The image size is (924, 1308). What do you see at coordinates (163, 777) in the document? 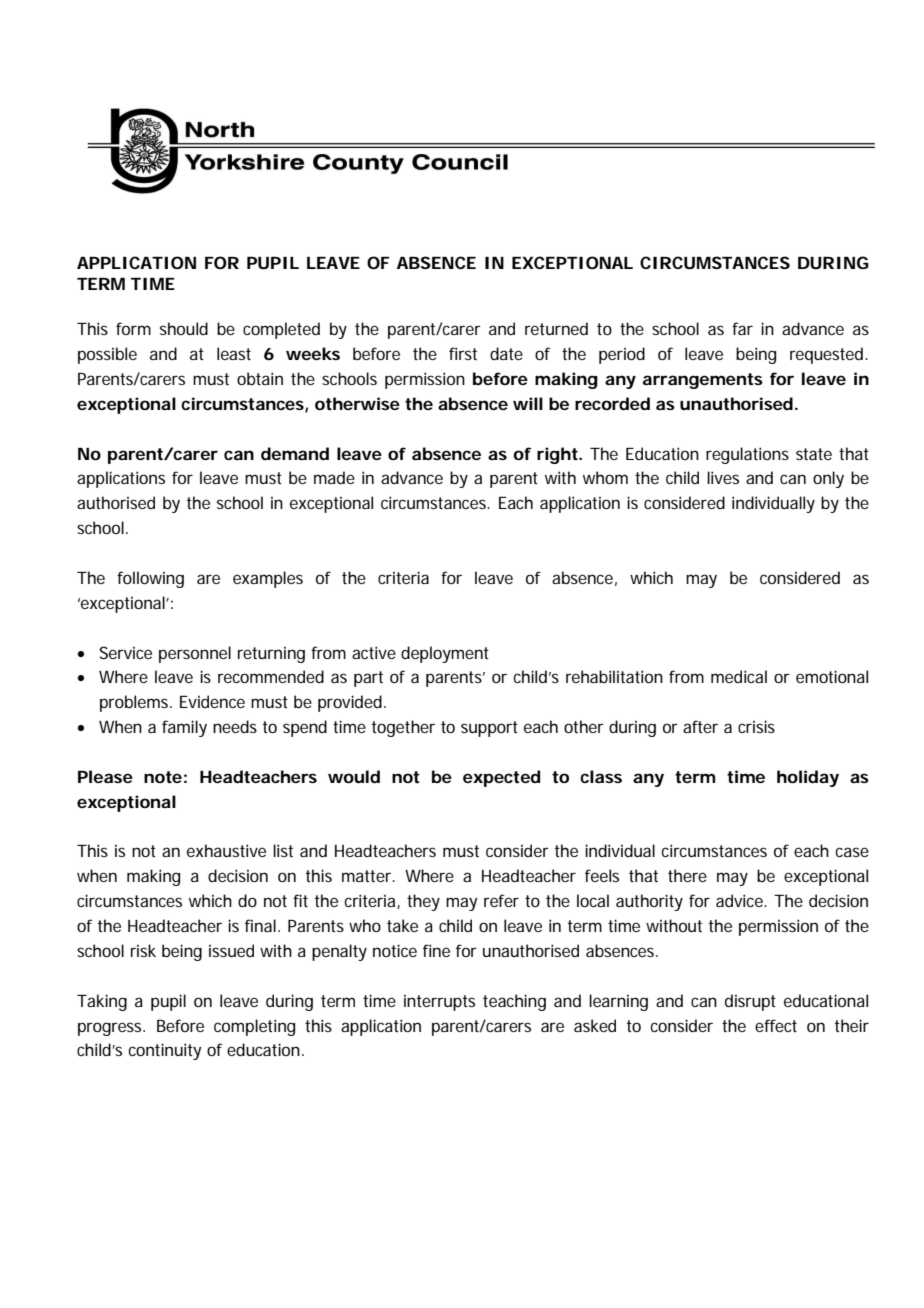
I see `note` at bounding box center [163, 777].
